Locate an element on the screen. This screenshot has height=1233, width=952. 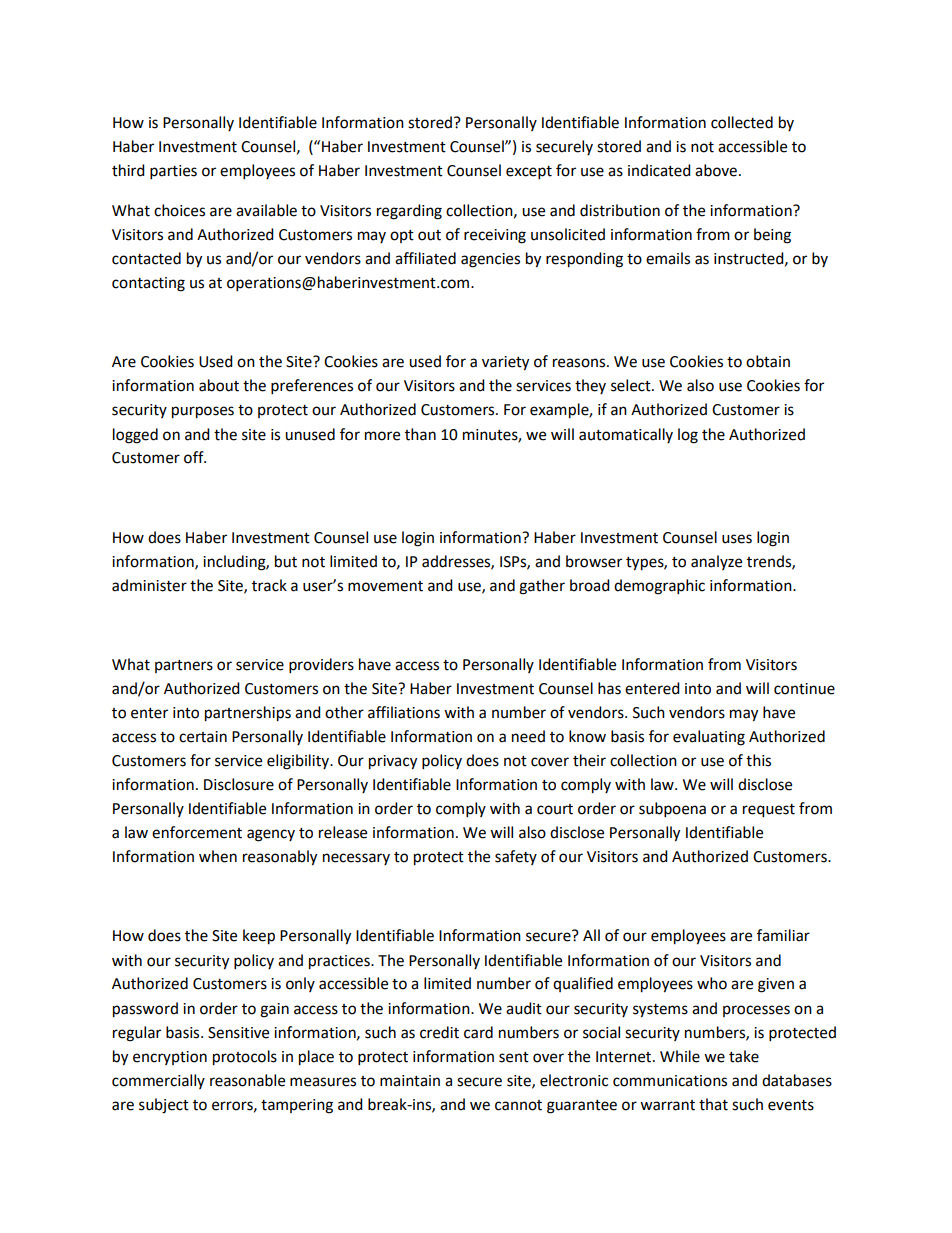
track is located at coordinates (269, 585).
